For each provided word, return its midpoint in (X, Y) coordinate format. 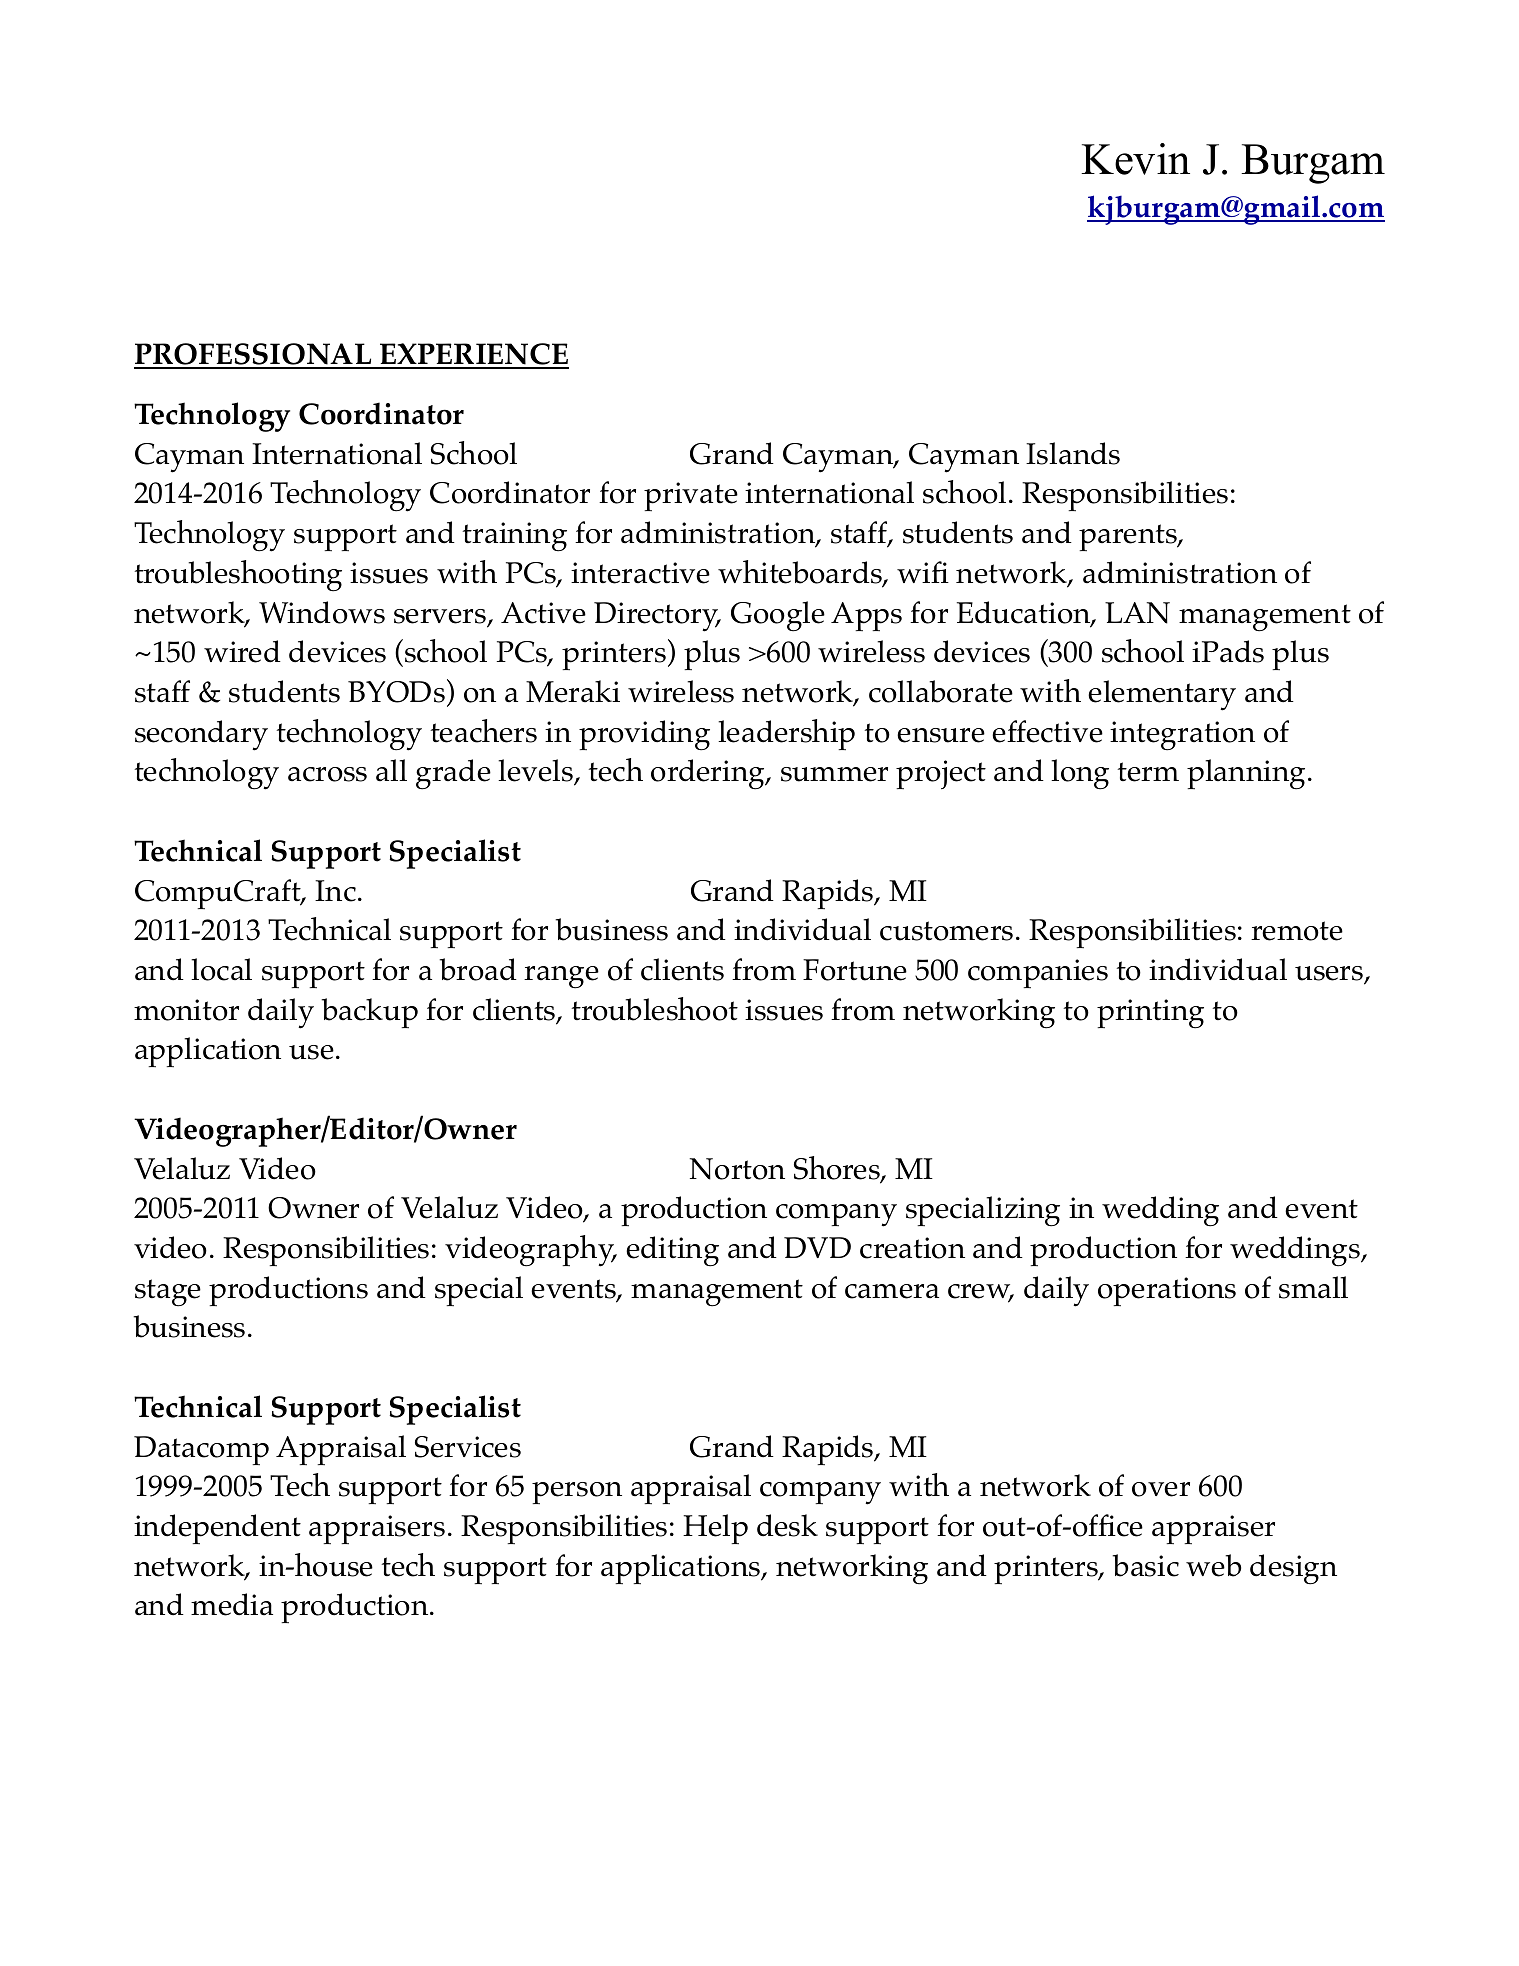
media (232, 1604)
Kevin (1135, 159)
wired (242, 651)
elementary (1162, 695)
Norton (737, 1169)
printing (1150, 1014)
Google (778, 616)
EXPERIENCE (473, 355)
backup (369, 1013)
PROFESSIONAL (254, 355)
